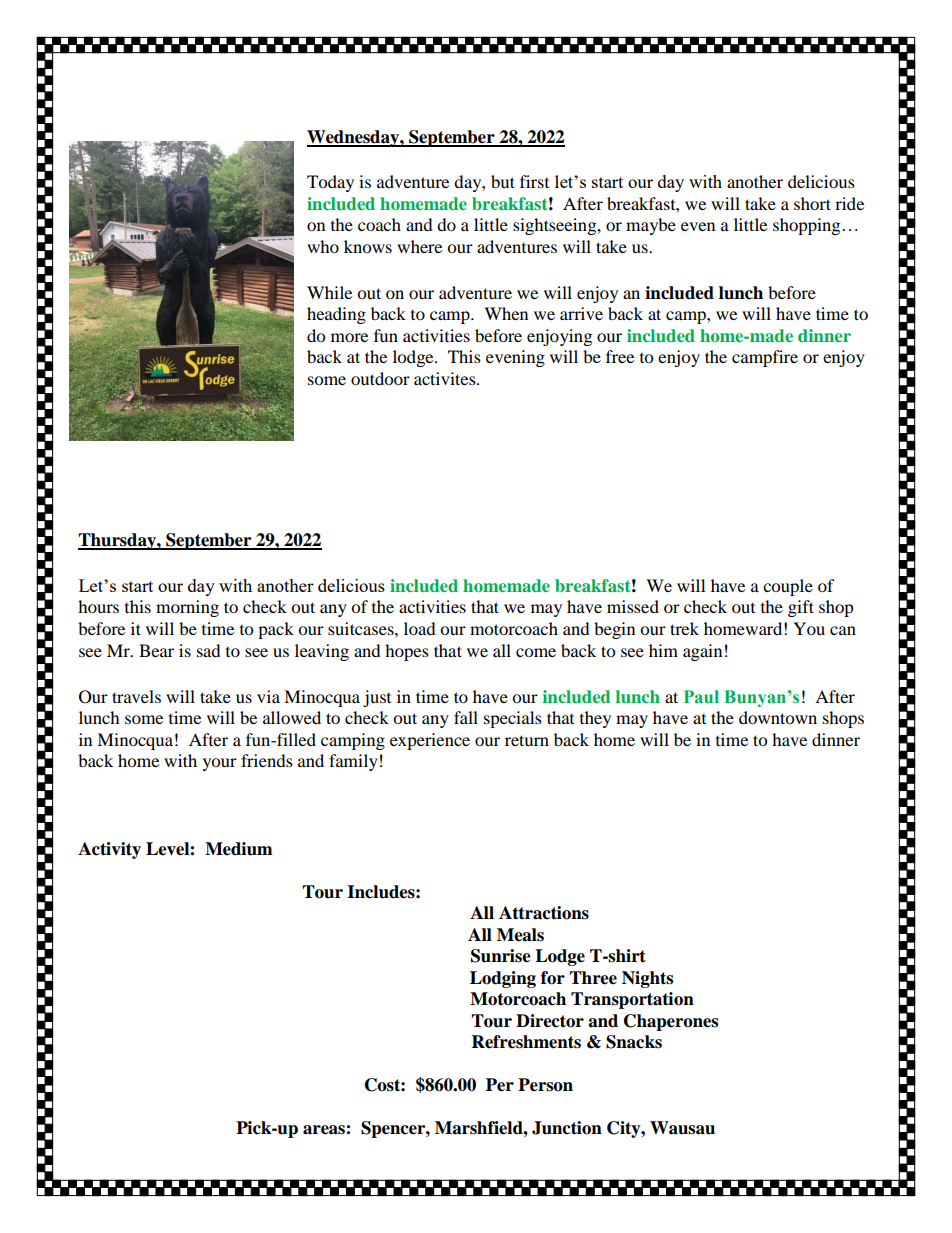 The width and height of the page is (952, 1233). What do you see at coordinates (503, 181) in the page?
I see `but` at bounding box center [503, 181].
